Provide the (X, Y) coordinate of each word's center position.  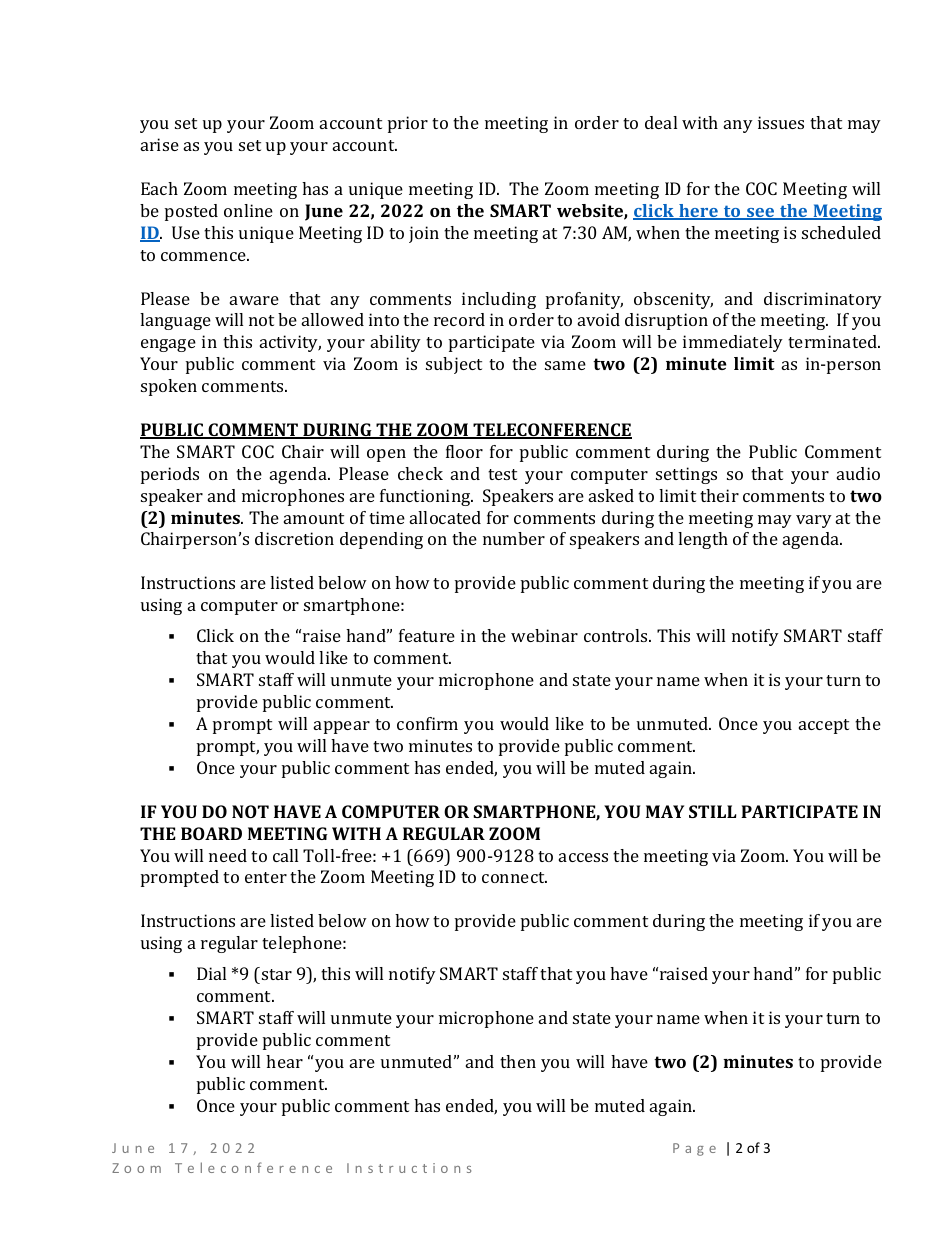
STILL (713, 811)
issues (781, 122)
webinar (544, 635)
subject (454, 365)
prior (408, 124)
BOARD (211, 833)
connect (514, 877)
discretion (294, 538)
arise (160, 144)
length (703, 540)
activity (290, 343)
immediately (733, 343)
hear (284, 1061)
